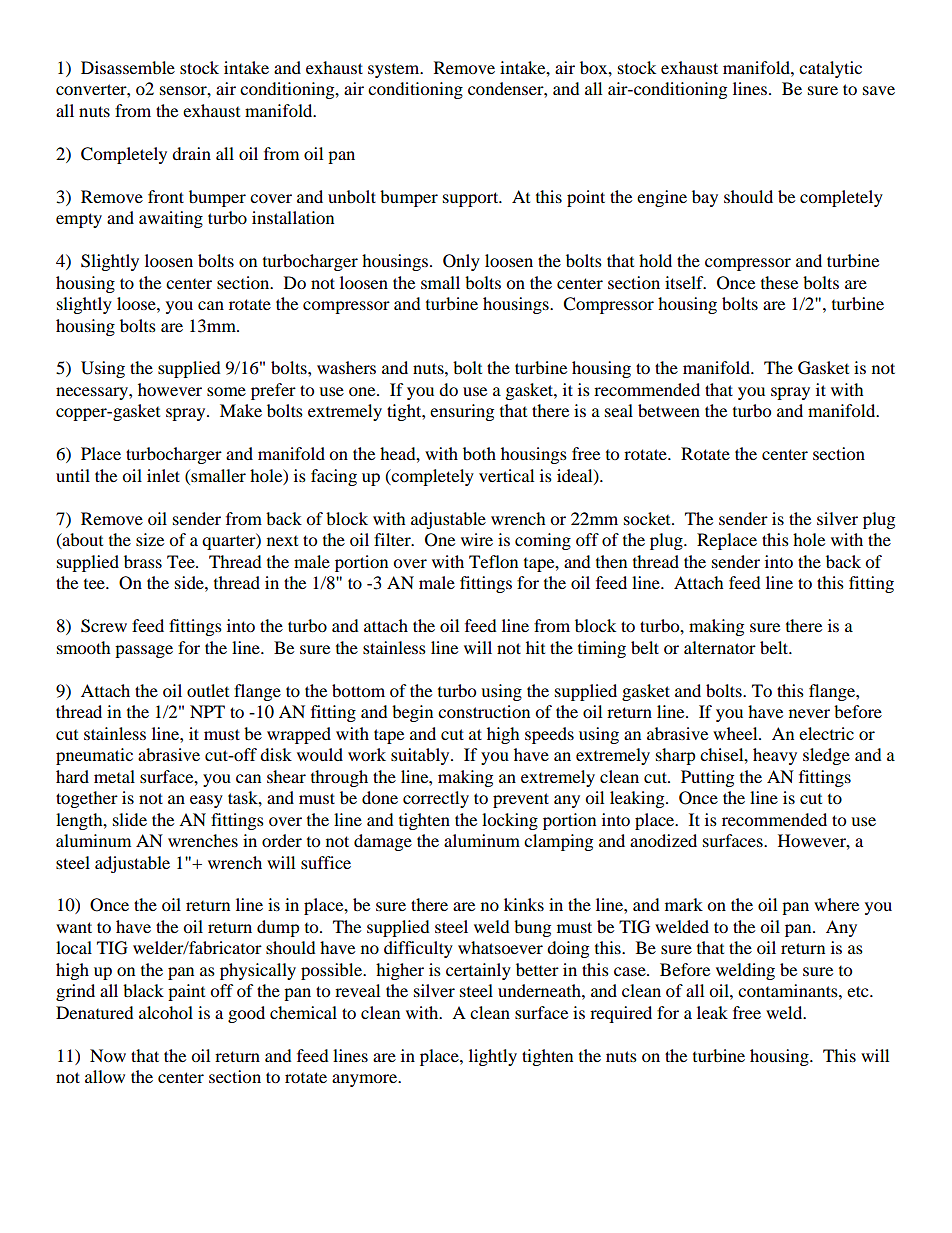  What do you see at coordinates (166, 1012) in the screenshot?
I see `alcohol` at bounding box center [166, 1012].
